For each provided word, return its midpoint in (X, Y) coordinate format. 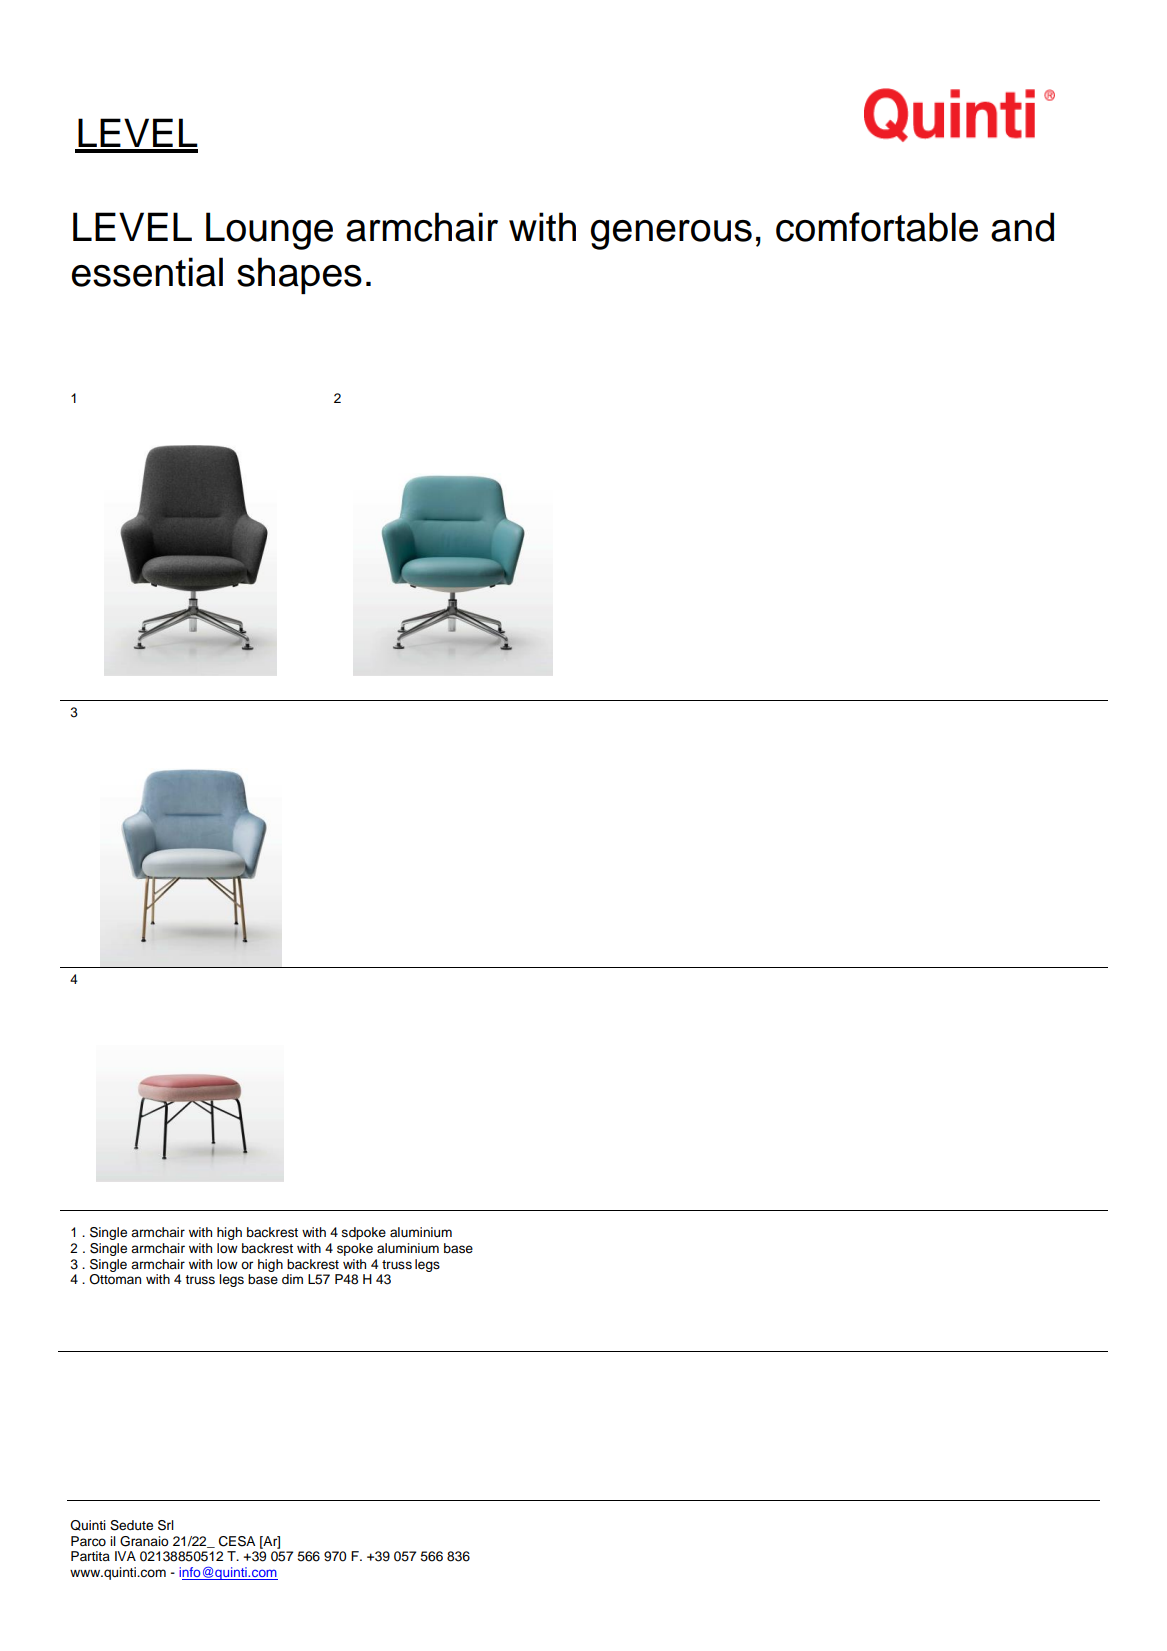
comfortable (877, 227)
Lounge (269, 231)
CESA (237, 1541)
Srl (166, 1525)
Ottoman (115, 1279)
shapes (299, 275)
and (1022, 227)
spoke (355, 1249)
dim (292, 1279)
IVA (125, 1556)
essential (147, 272)
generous (671, 235)
